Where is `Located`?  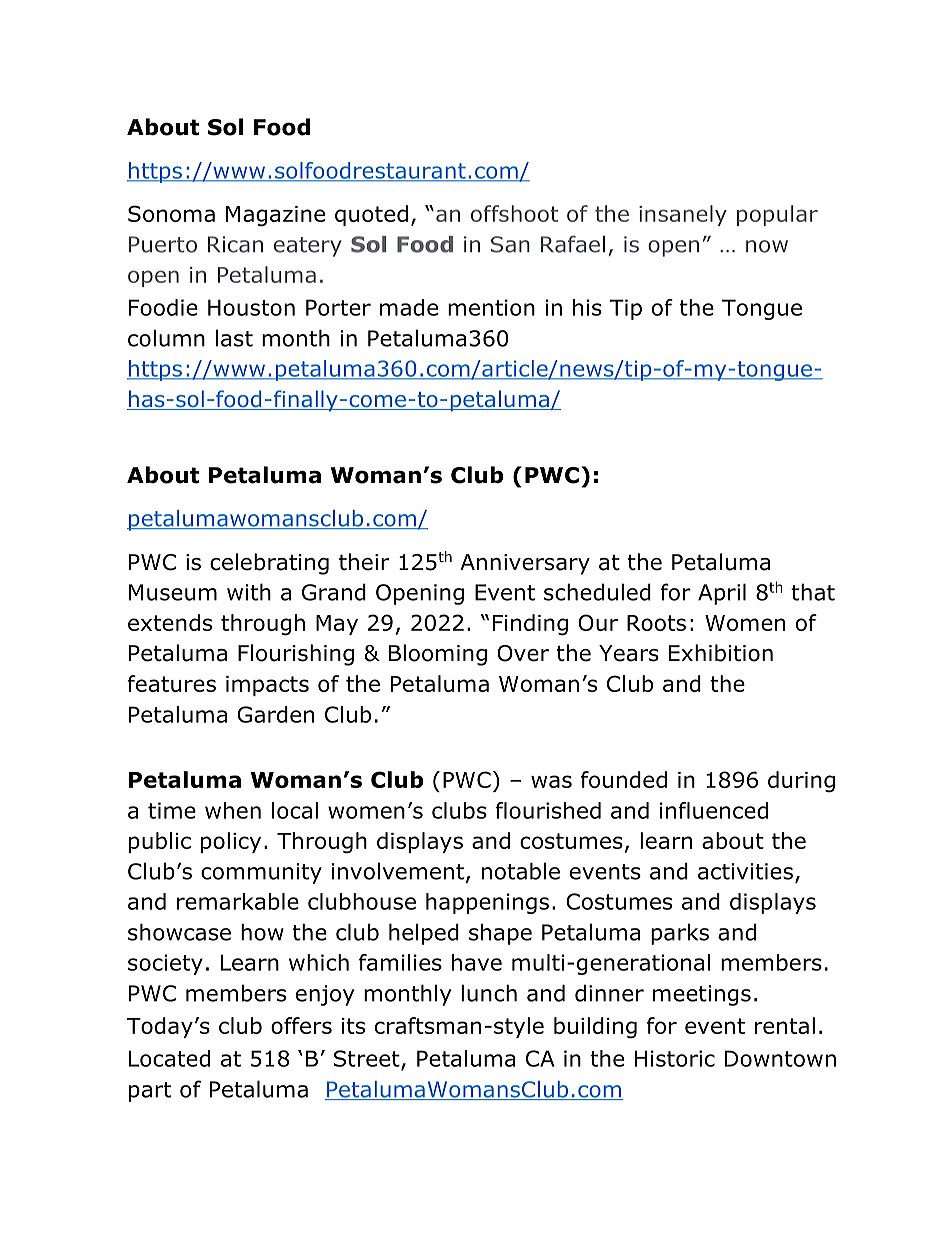
Located is located at coordinates (169, 1058).
